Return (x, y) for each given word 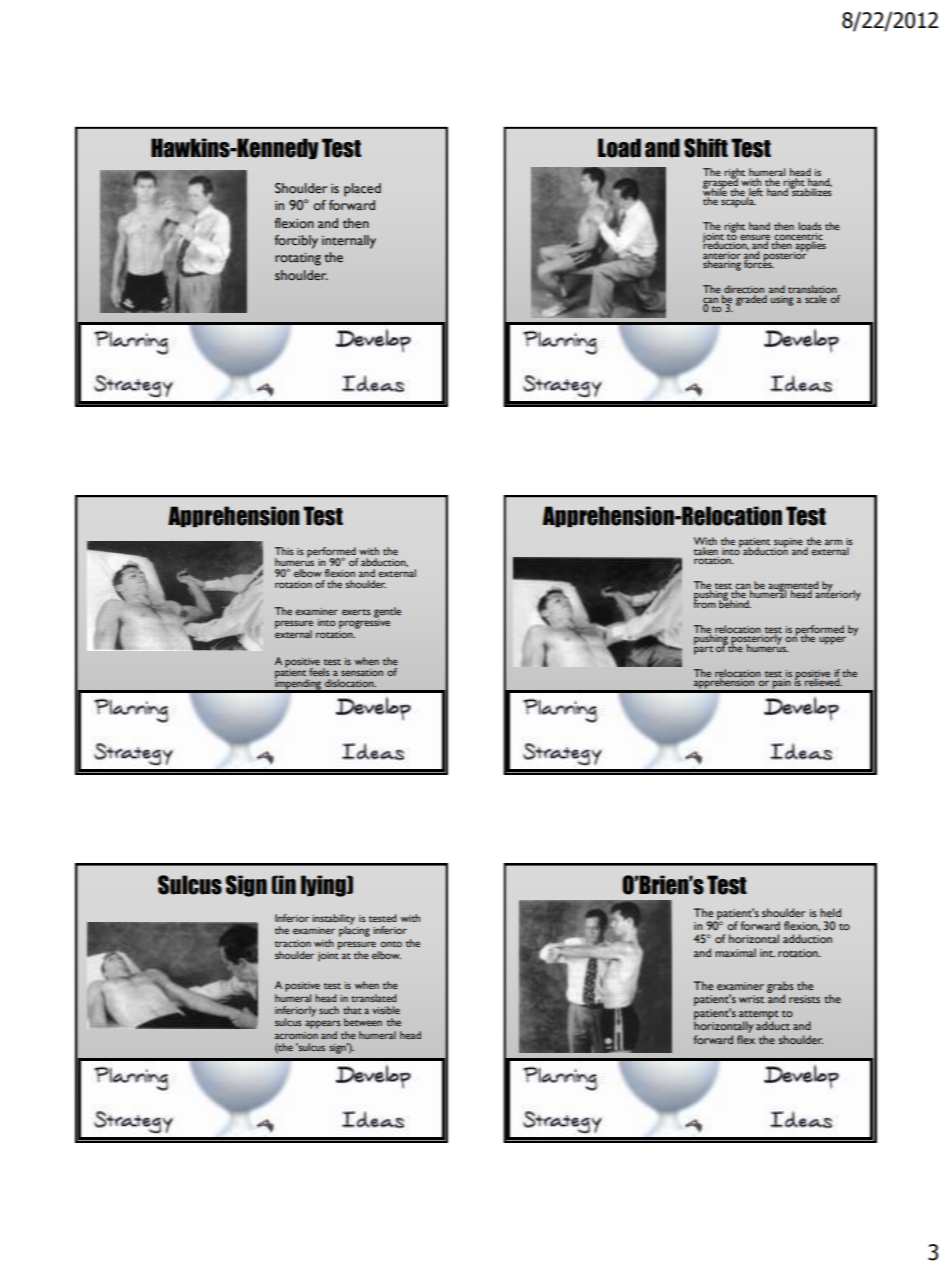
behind (735, 603)
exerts (356, 612)
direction (744, 290)
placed (362, 190)
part (703, 649)
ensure (755, 238)
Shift (706, 148)
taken (706, 549)
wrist (751, 999)
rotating (298, 259)
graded (751, 299)
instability (333, 920)
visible (386, 1010)
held (830, 912)
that (352, 1010)
